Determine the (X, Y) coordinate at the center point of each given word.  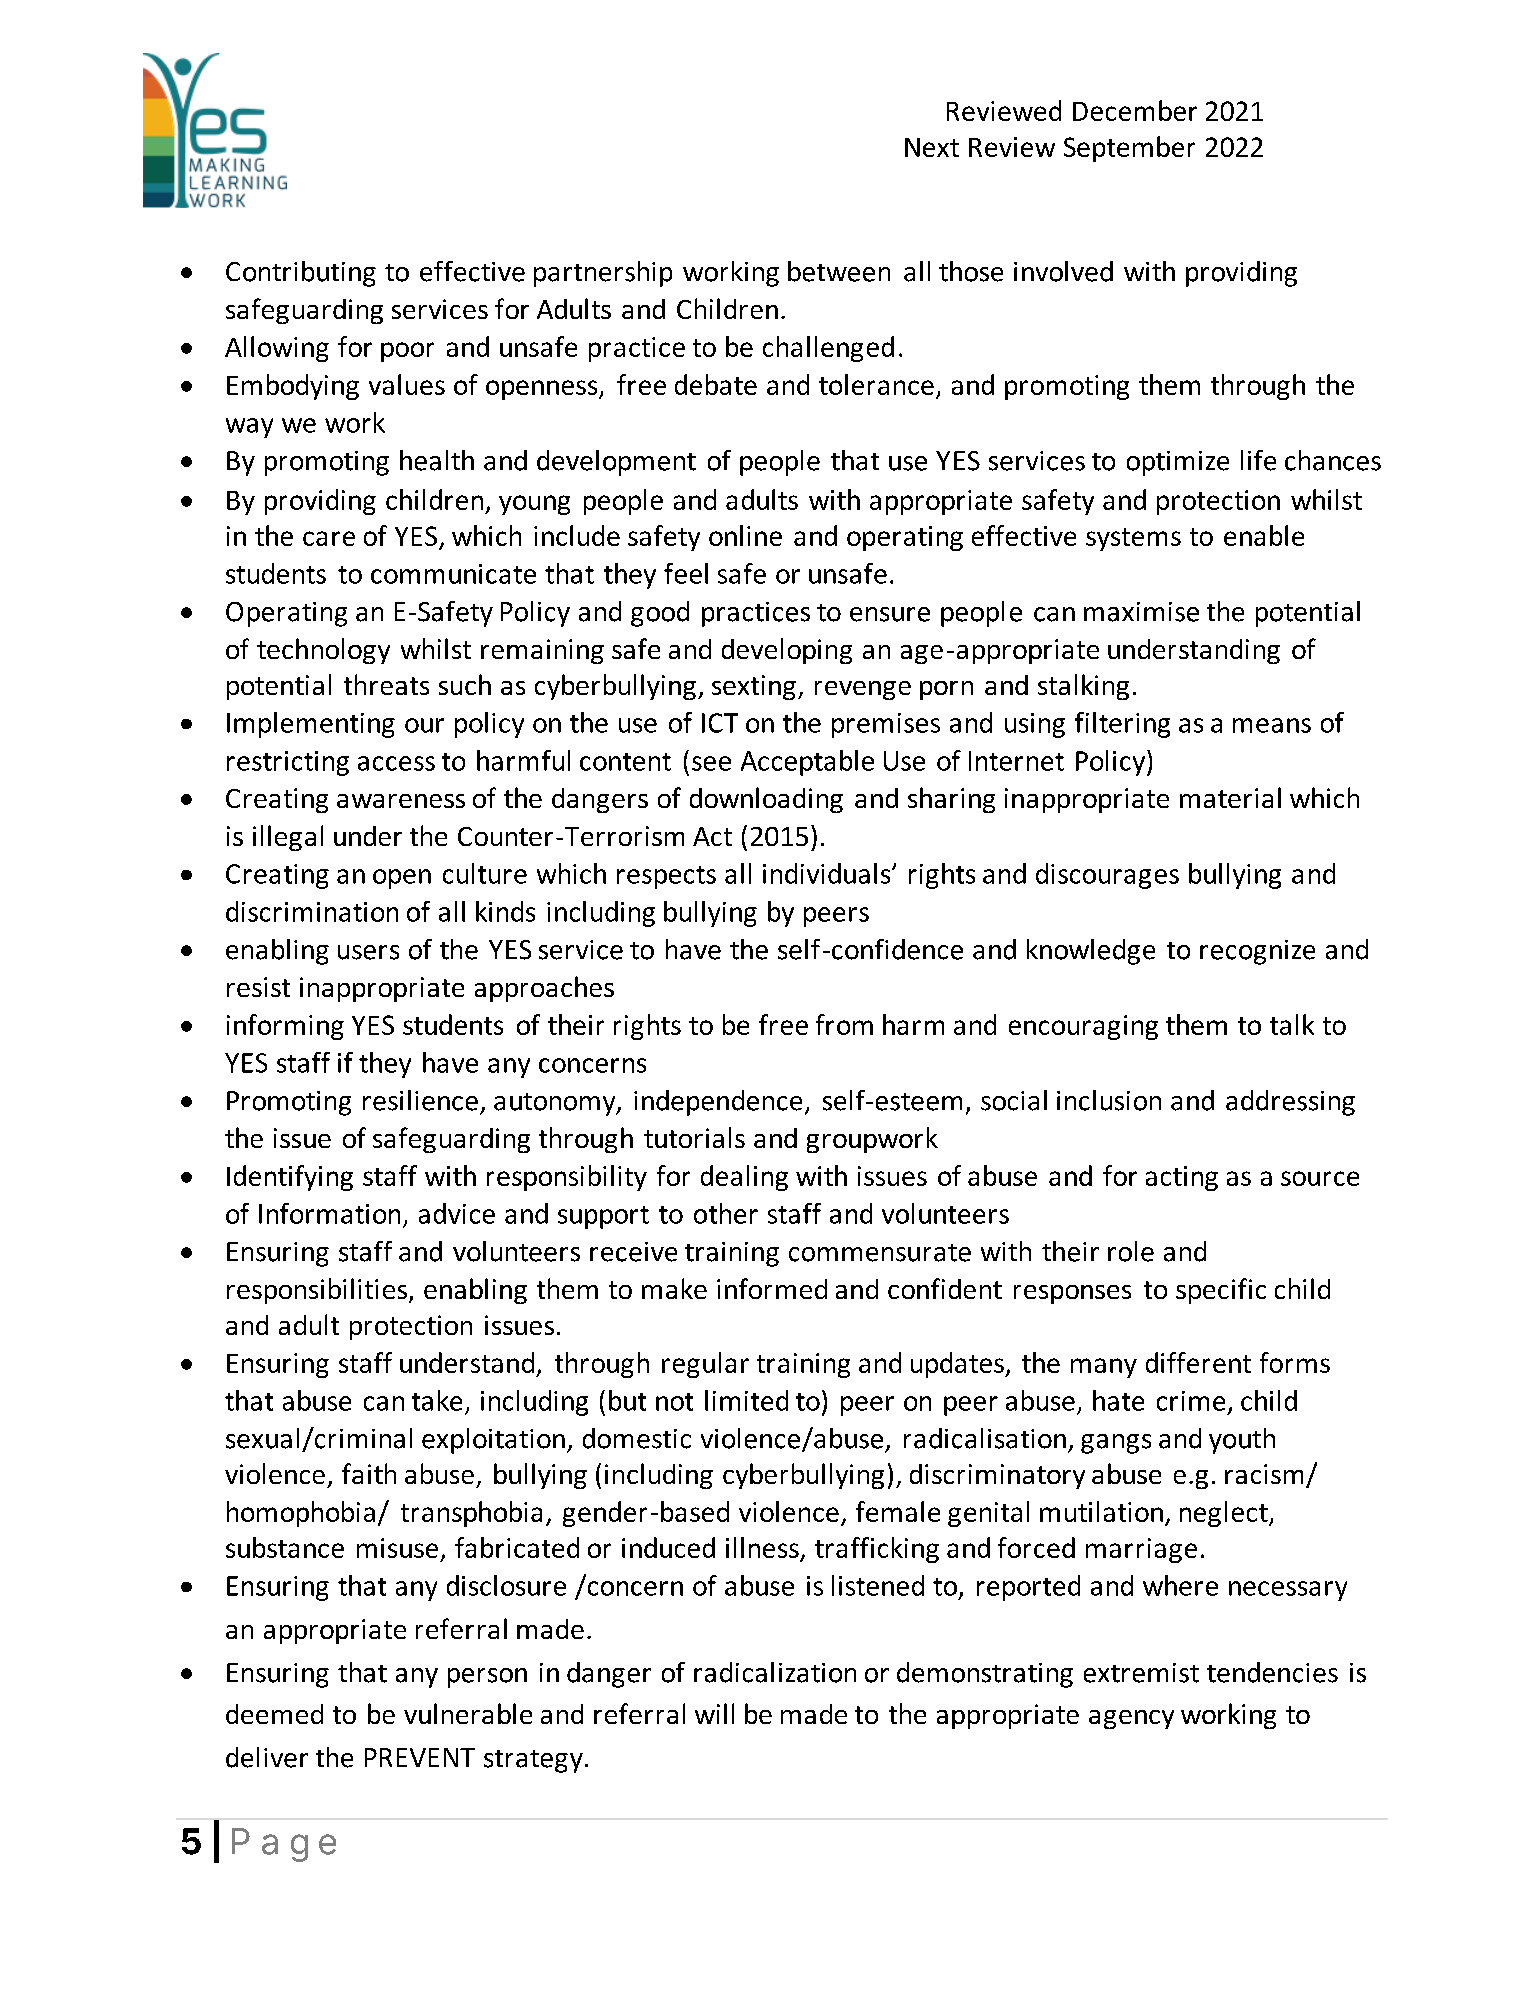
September (1129, 149)
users (368, 952)
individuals (828, 873)
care (329, 538)
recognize (1257, 952)
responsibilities (318, 1291)
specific (1221, 1291)
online (745, 535)
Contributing (301, 274)
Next (932, 147)
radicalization (775, 1672)
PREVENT (420, 1757)
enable (1264, 535)
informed (772, 1288)
